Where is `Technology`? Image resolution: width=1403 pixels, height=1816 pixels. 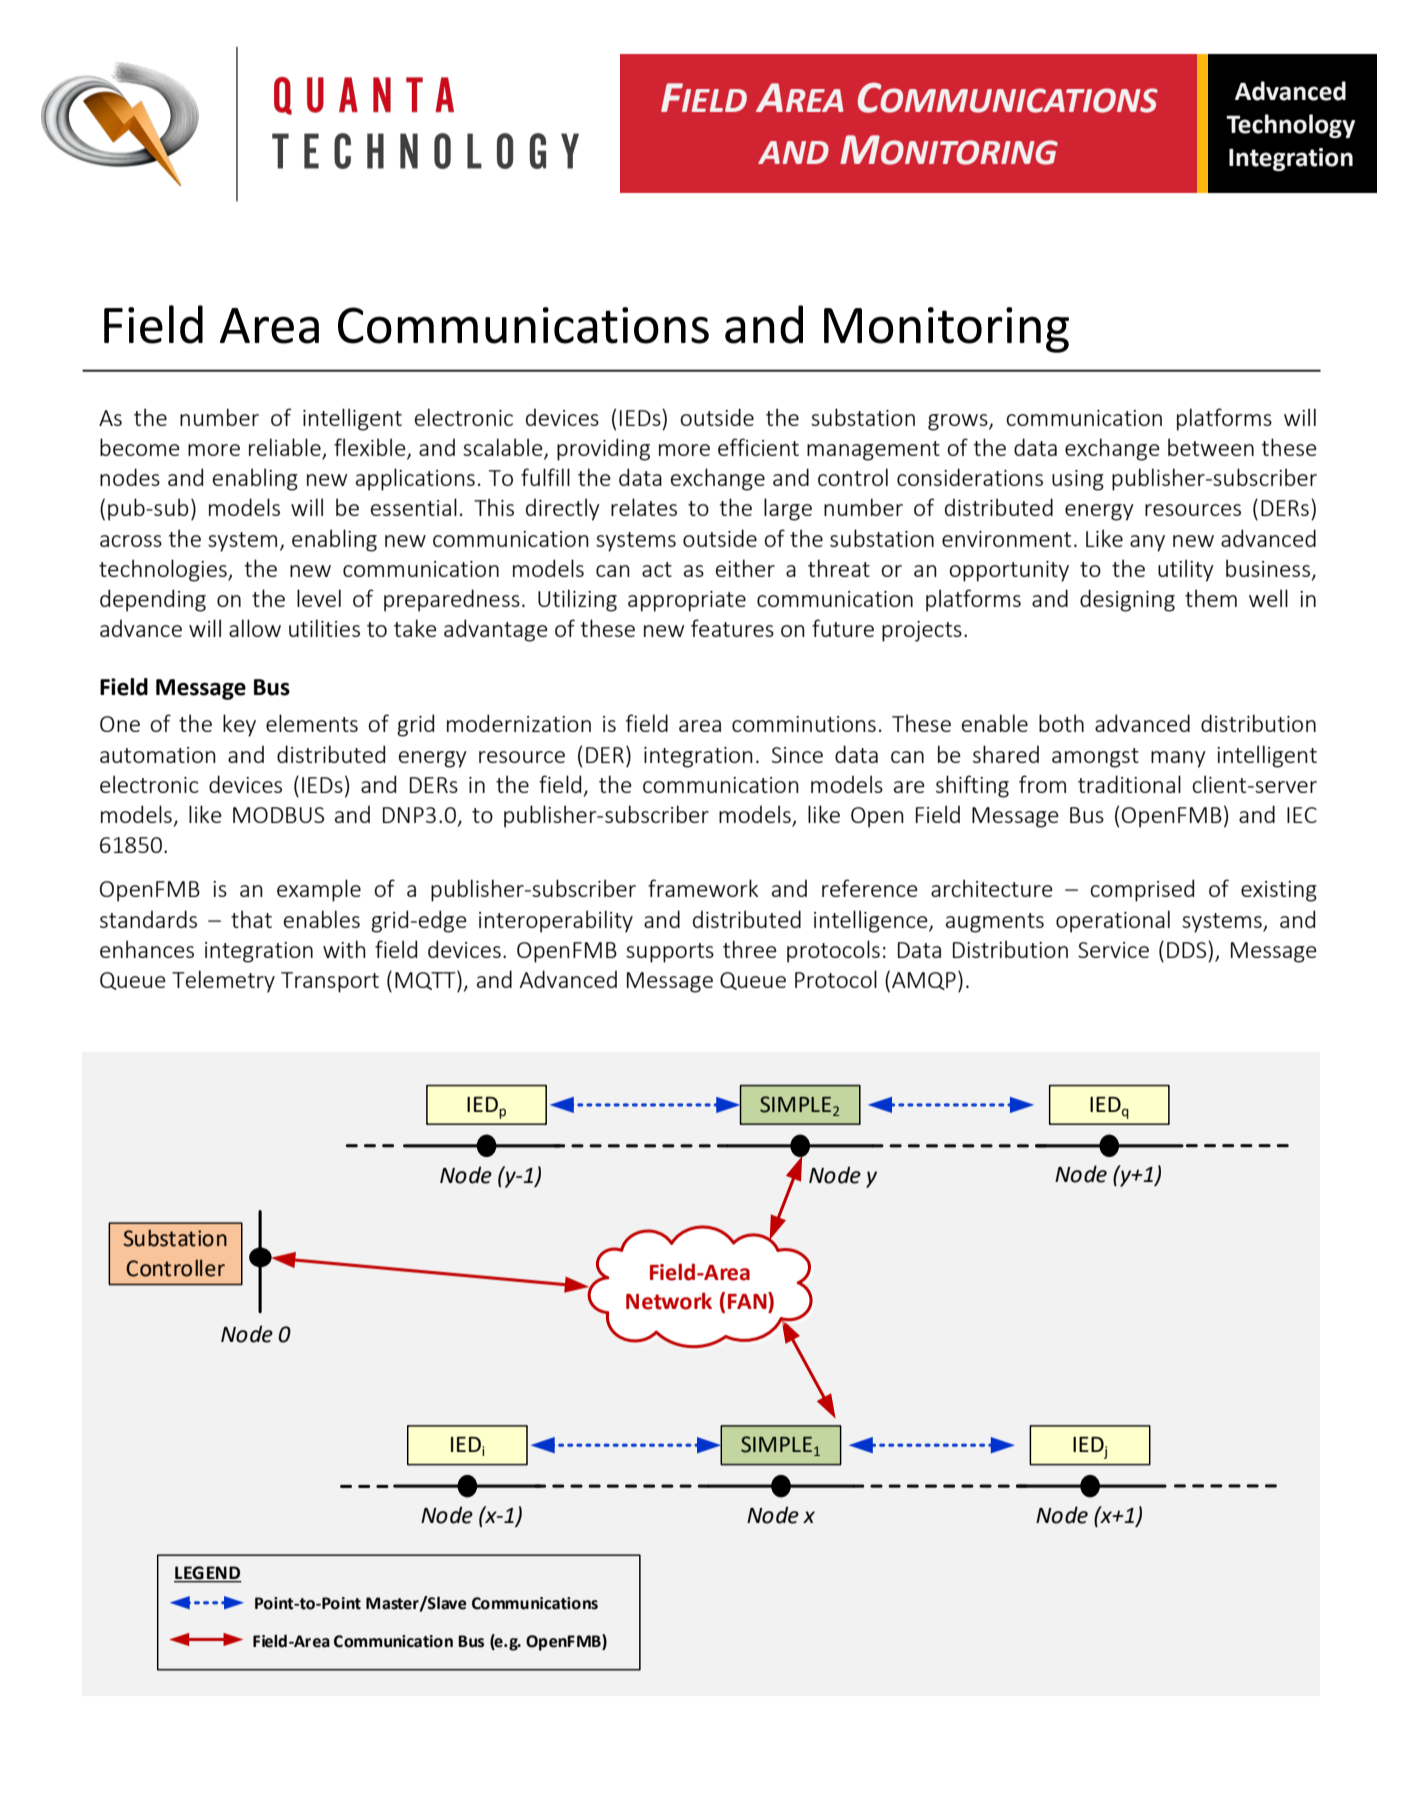 Technology is located at coordinates (1290, 126).
